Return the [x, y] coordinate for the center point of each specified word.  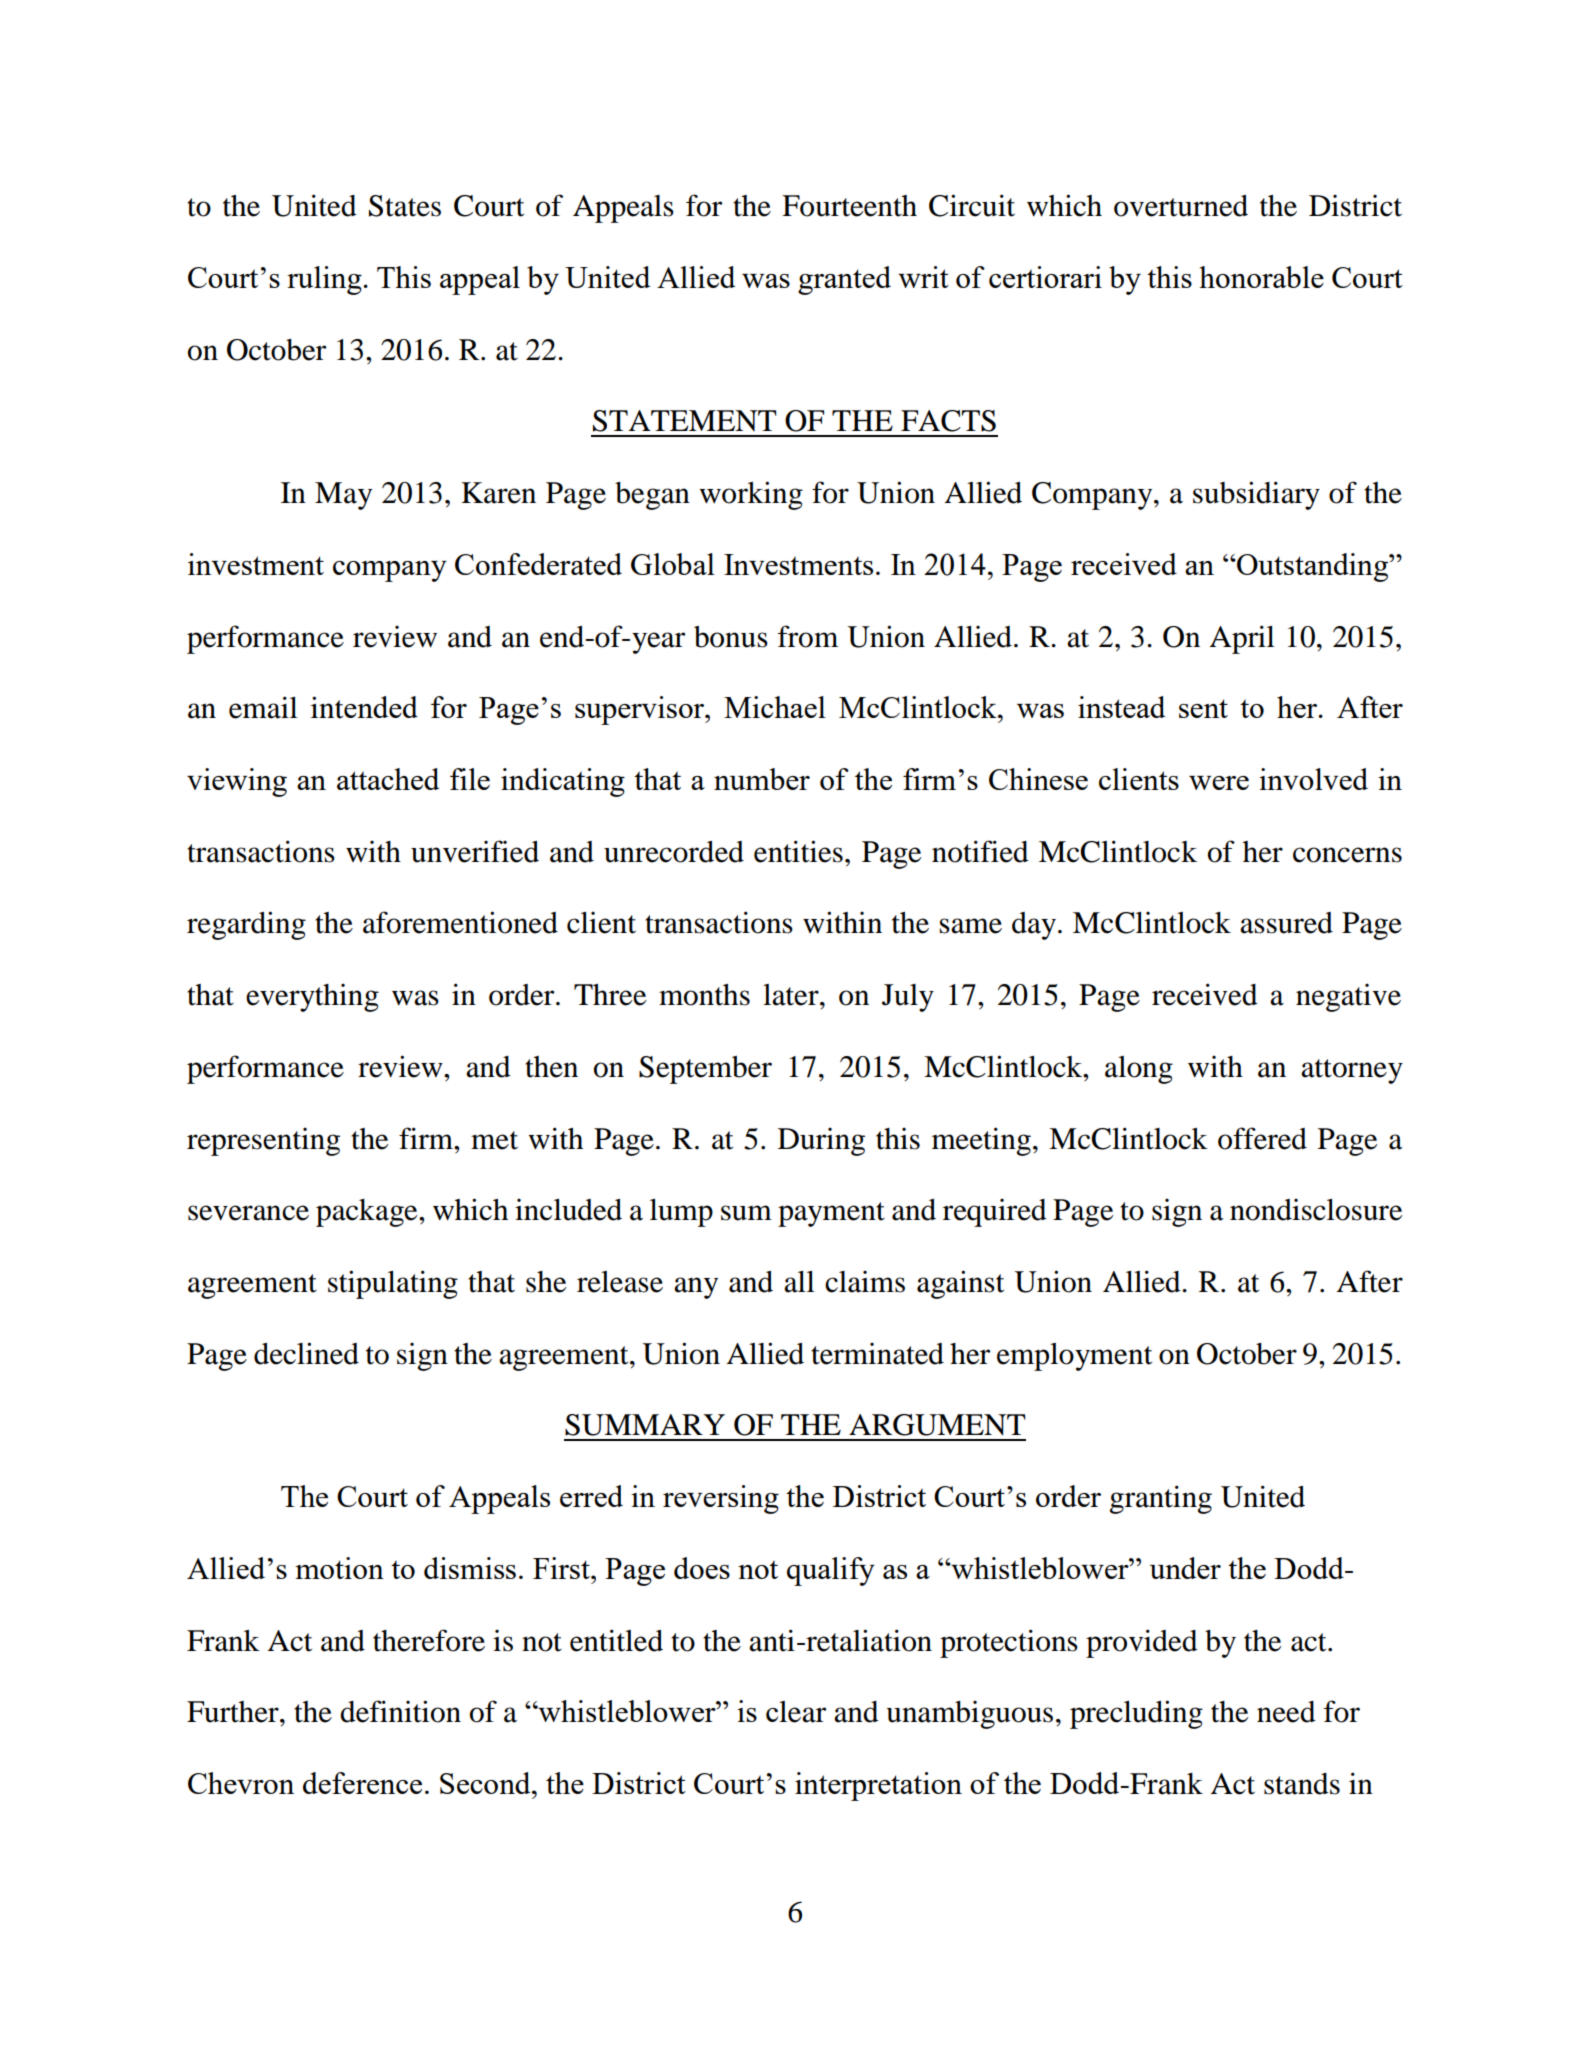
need [1286, 1712]
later [792, 995]
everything [312, 998]
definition [400, 1711]
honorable [1261, 277]
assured [1286, 923]
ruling [325, 280]
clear [796, 1712]
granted [844, 280]
